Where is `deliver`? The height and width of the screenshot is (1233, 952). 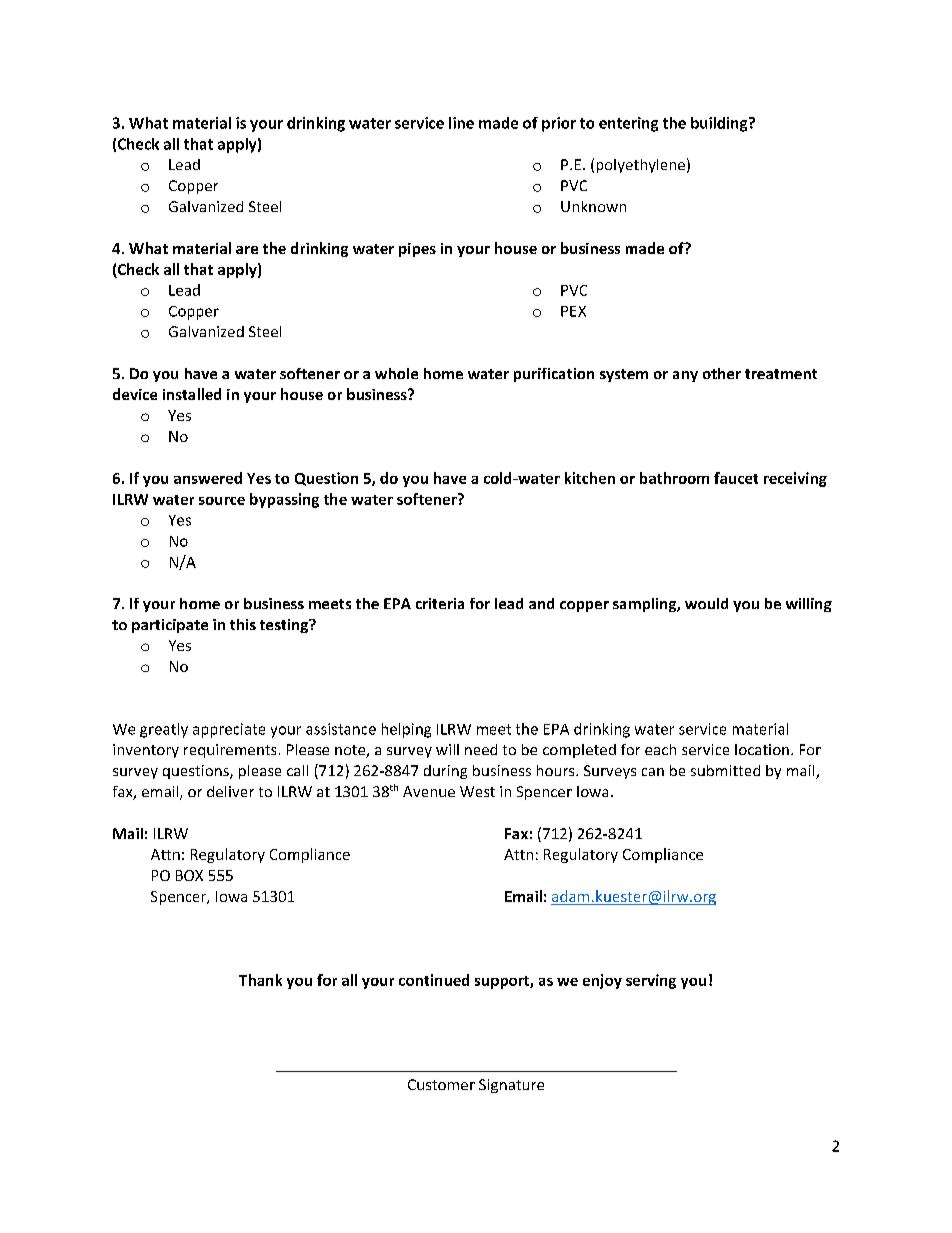
deliver is located at coordinates (230, 791).
